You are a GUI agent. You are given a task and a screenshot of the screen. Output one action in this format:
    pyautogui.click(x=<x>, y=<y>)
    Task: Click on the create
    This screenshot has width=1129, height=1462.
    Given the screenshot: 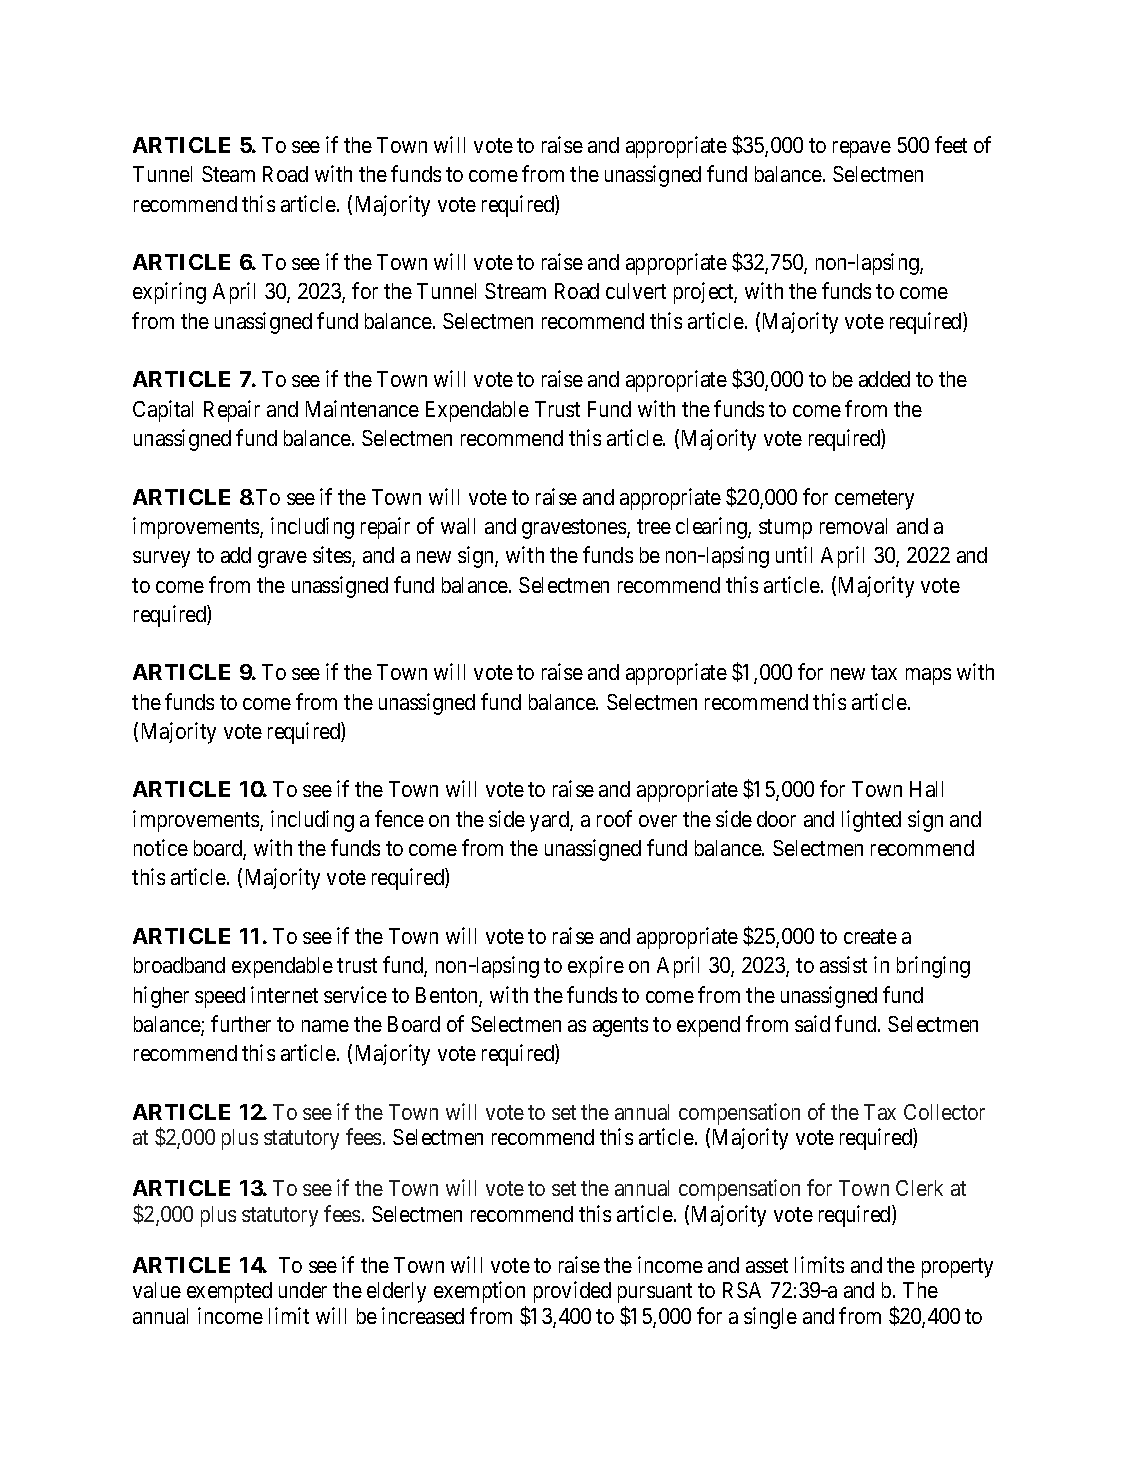 What is the action you would take?
    pyautogui.click(x=870, y=936)
